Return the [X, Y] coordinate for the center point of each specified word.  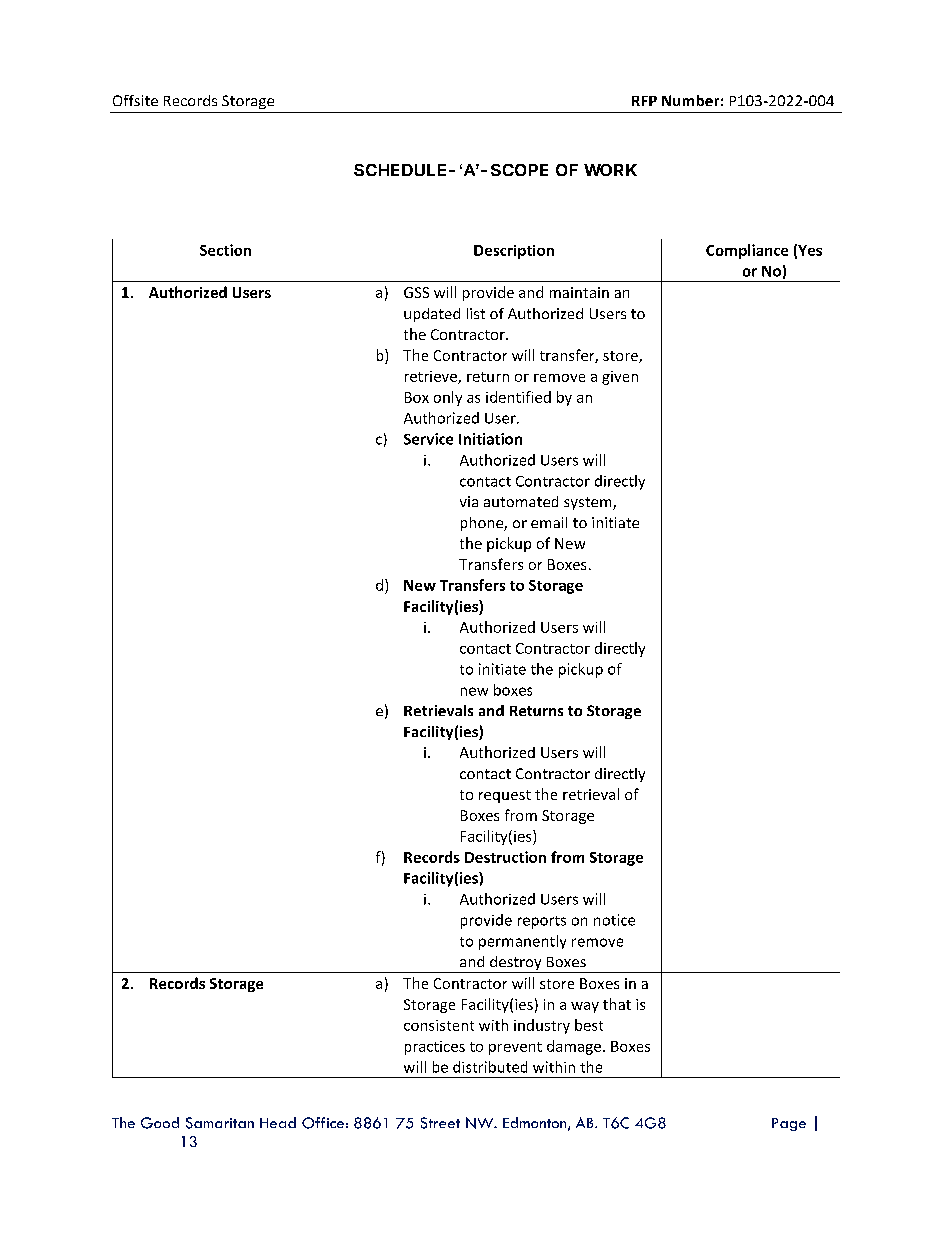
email [549, 522]
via [469, 501]
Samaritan [220, 1123]
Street [440, 1123]
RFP [644, 101]
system [589, 503]
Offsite [135, 100]
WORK [610, 170]
